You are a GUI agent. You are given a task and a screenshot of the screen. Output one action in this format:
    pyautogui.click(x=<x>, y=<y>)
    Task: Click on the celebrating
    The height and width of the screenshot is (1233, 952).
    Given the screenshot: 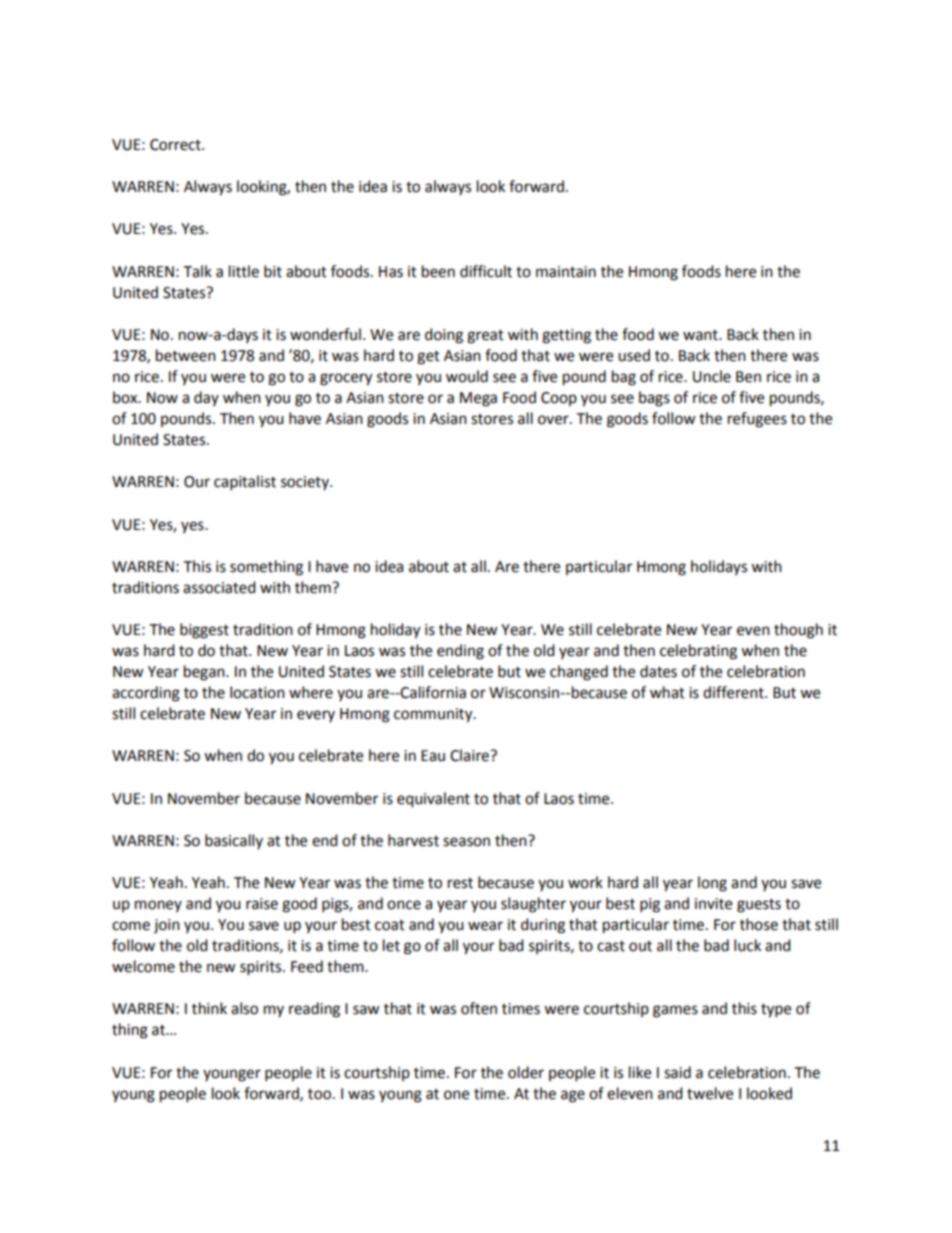 What is the action you would take?
    pyautogui.click(x=698, y=652)
